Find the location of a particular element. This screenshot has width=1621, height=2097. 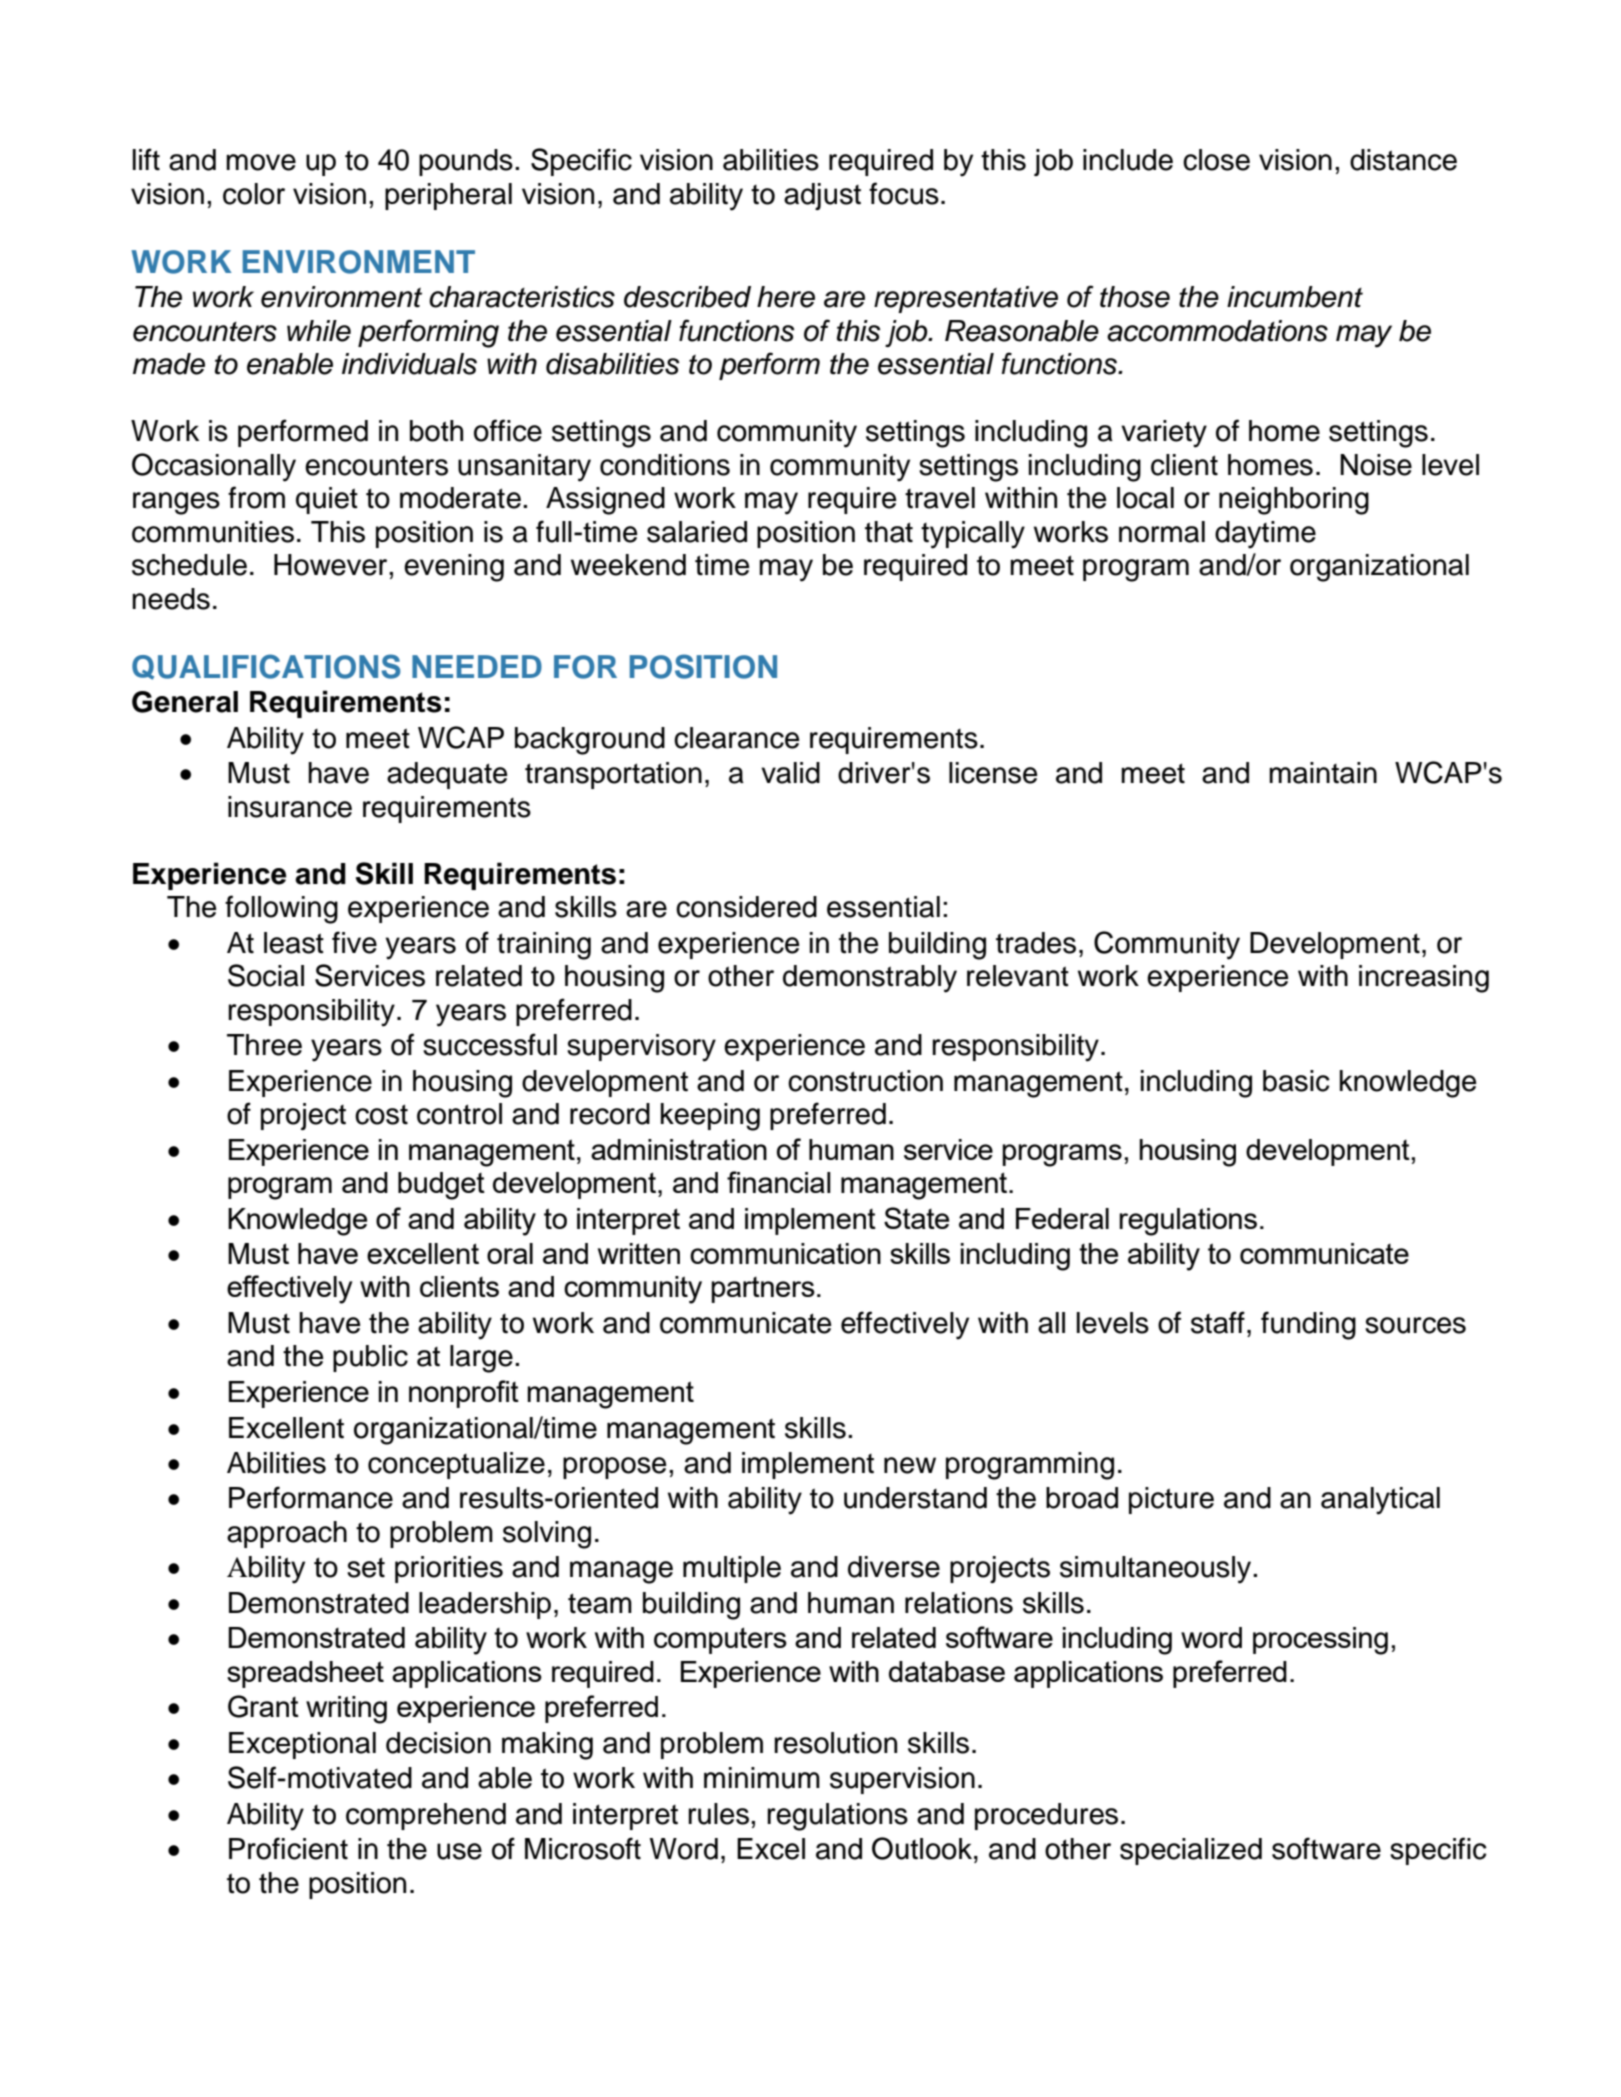

normal is located at coordinates (1162, 532).
